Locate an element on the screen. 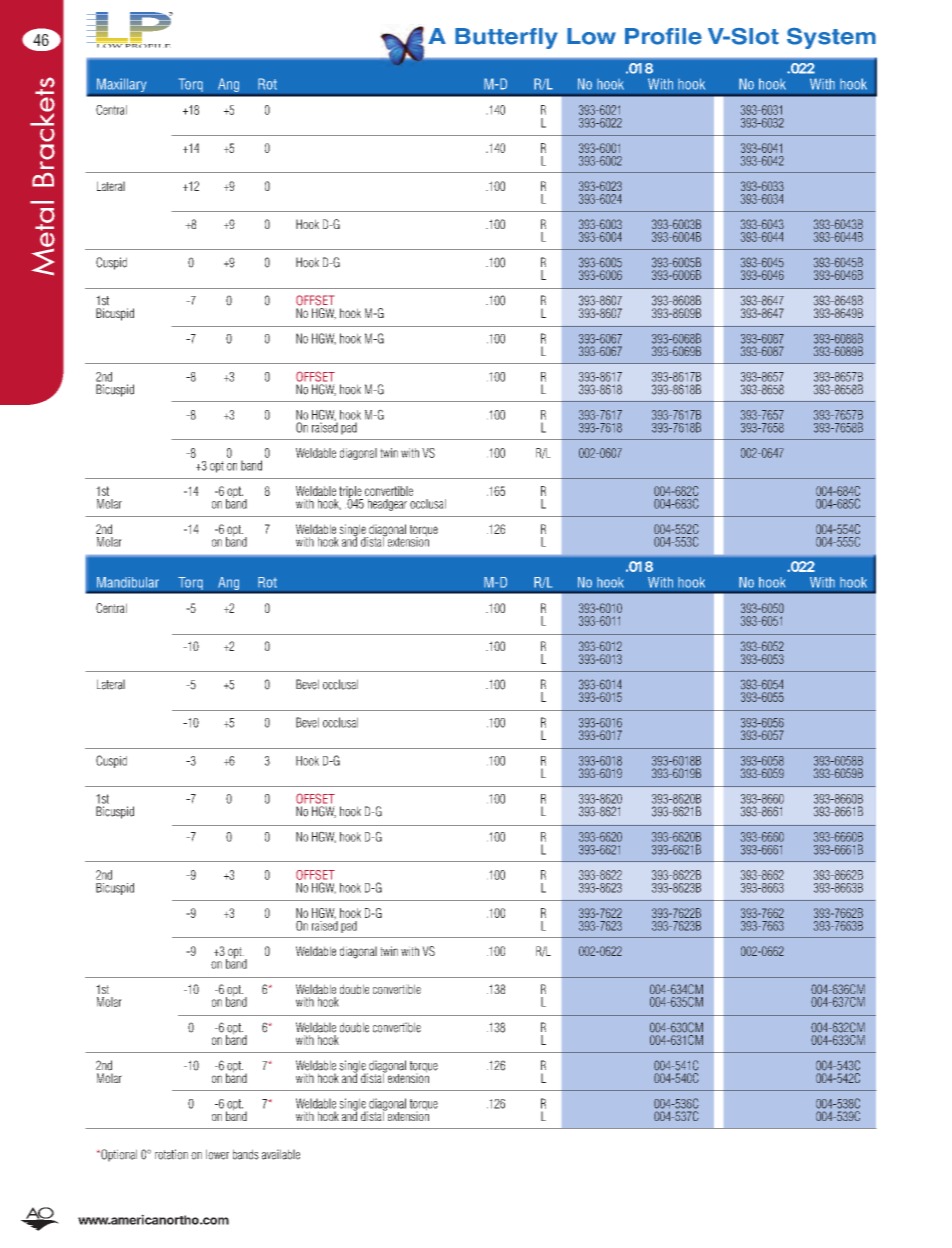 The width and height of the screenshot is (952, 1248). System is located at coordinates (831, 38).
